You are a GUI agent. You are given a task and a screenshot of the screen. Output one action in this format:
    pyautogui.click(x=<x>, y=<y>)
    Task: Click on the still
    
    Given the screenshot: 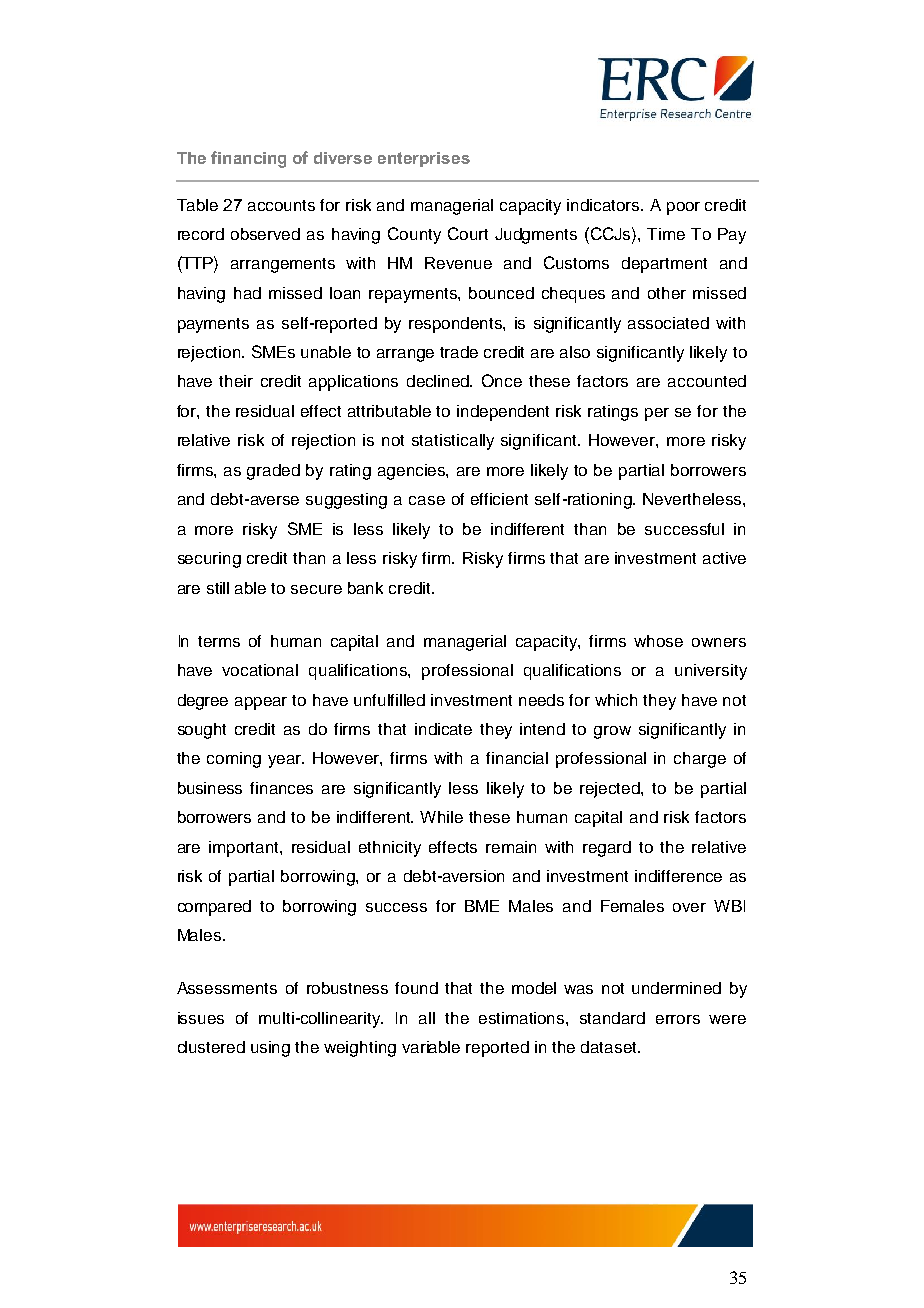 What is the action you would take?
    pyautogui.click(x=218, y=588)
